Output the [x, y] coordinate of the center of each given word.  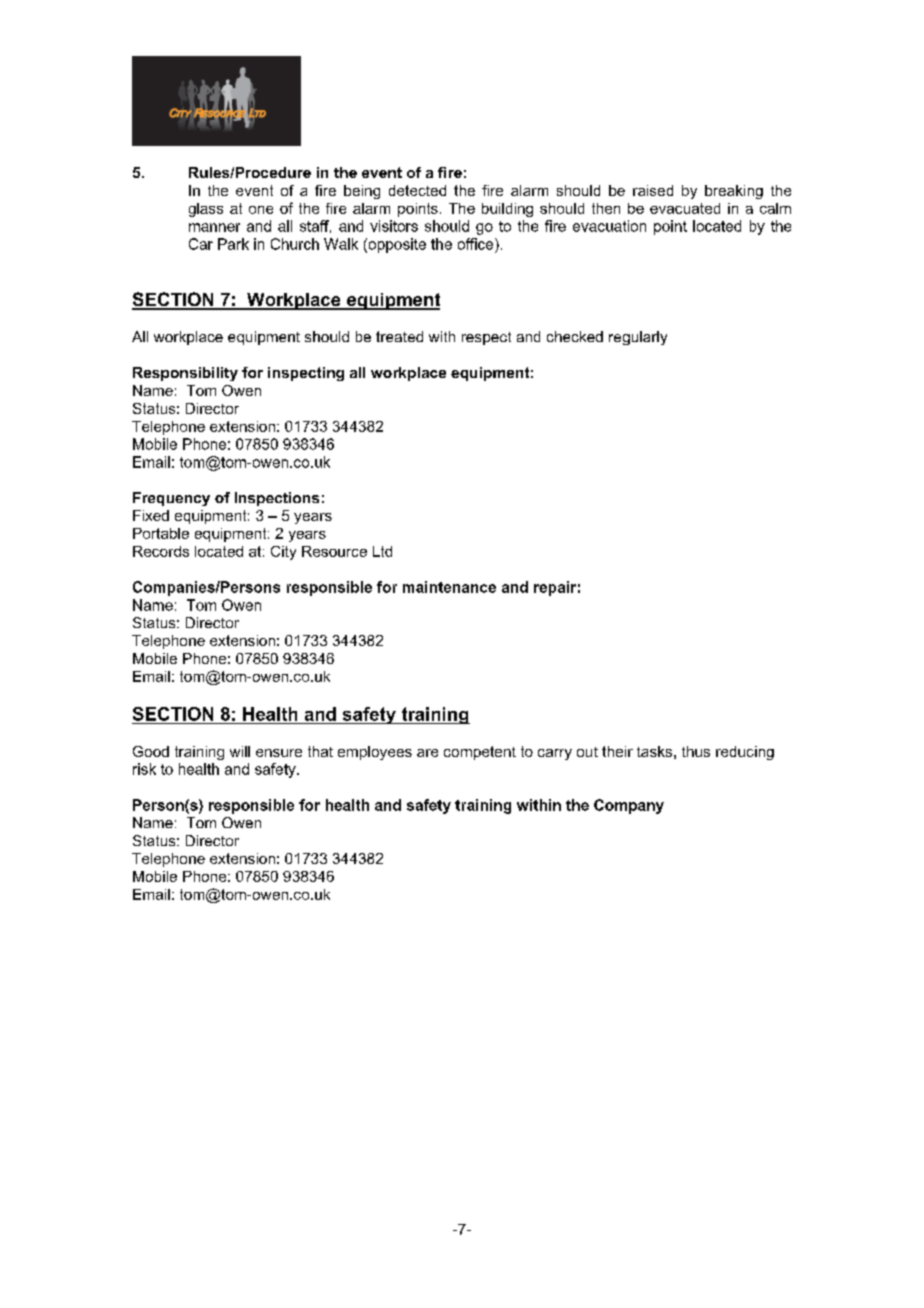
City [283, 553]
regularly [638, 338]
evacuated [685, 208]
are [427, 753]
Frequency [171, 499]
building [507, 210]
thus [696, 751]
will [240, 751]
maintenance [449, 587]
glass [206, 210]
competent [480, 753]
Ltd [382, 551]
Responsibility [185, 374]
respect [486, 338]
